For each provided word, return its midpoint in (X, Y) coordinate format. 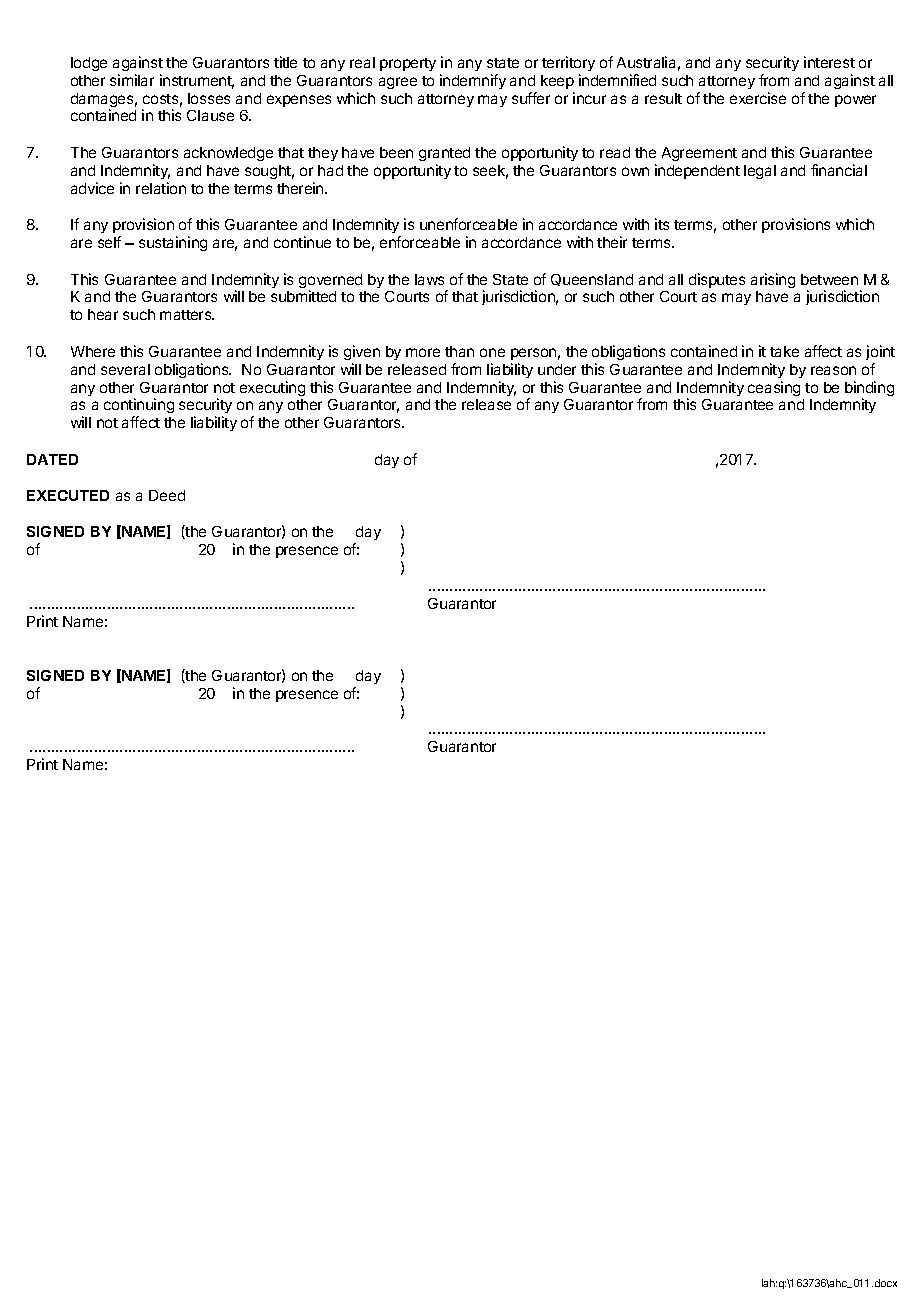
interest (829, 62)
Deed (167, 495)
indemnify (473, 81)
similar (132, 80)
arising (773, 280)
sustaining (173, 243)
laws (429, 279)
